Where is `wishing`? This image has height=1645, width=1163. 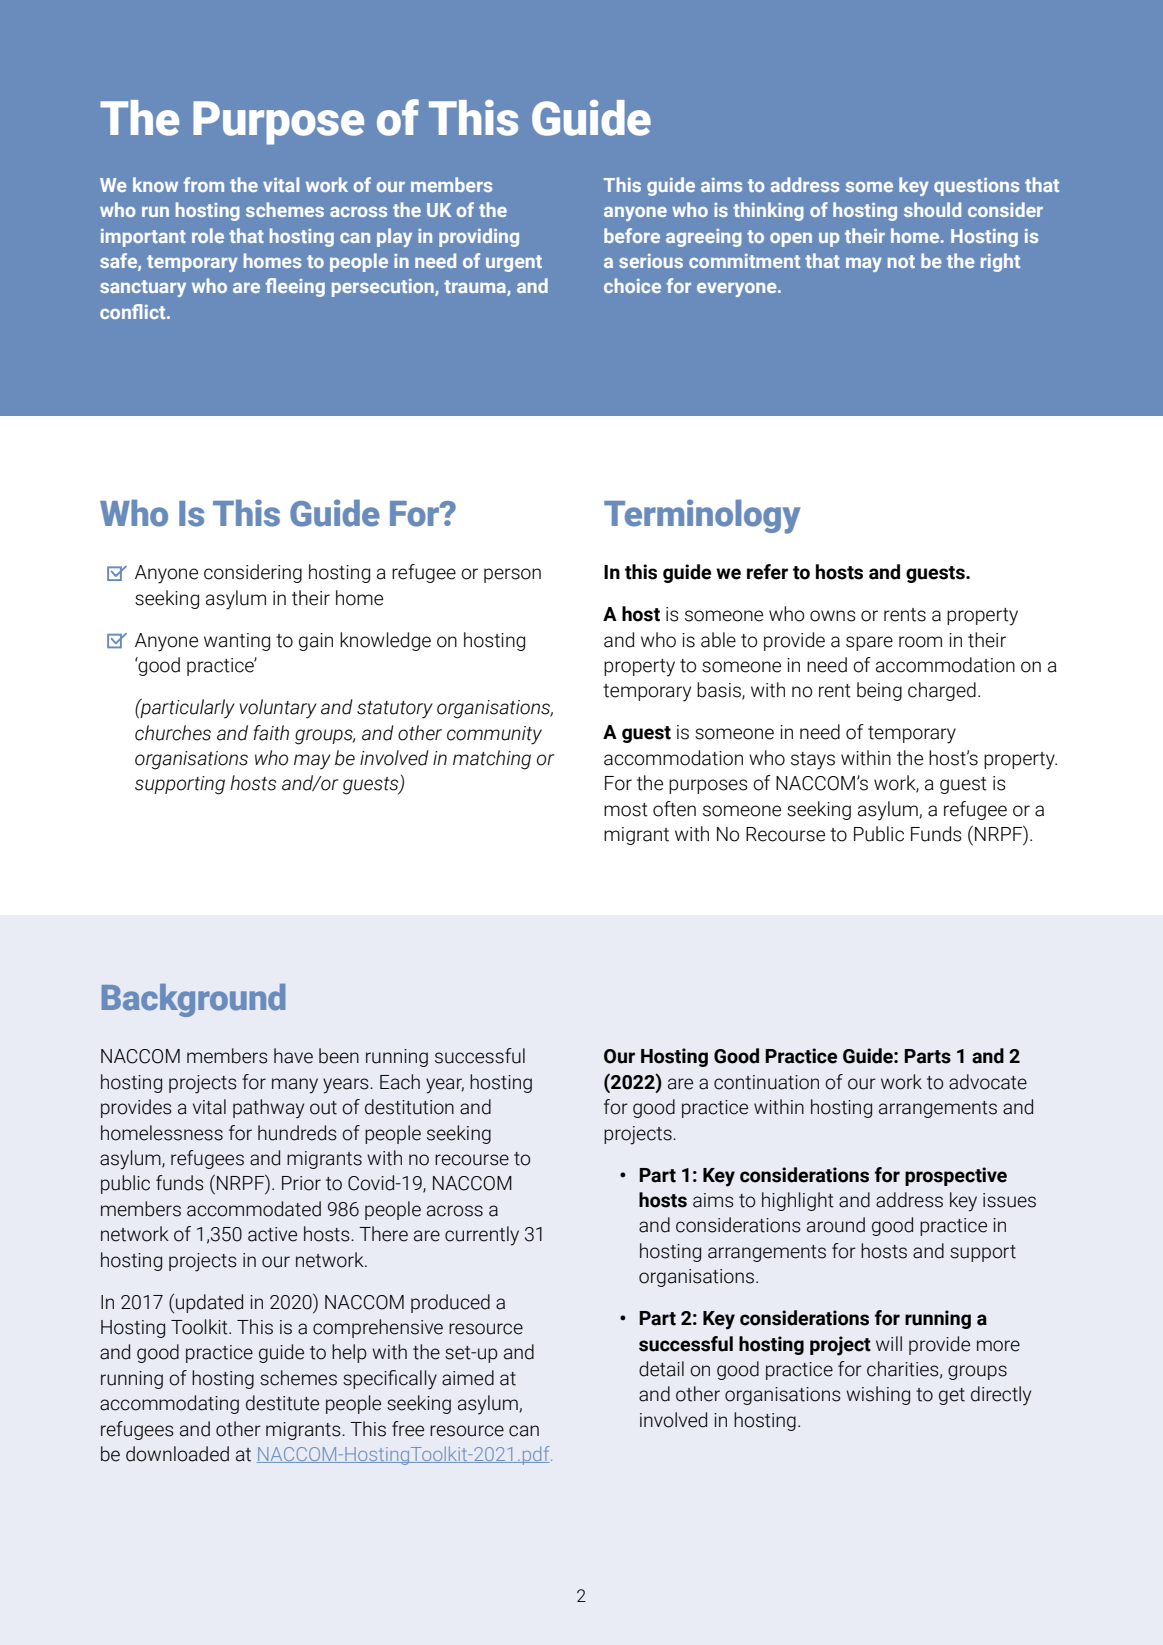 wishing is located at coordinates (878, 1395).
